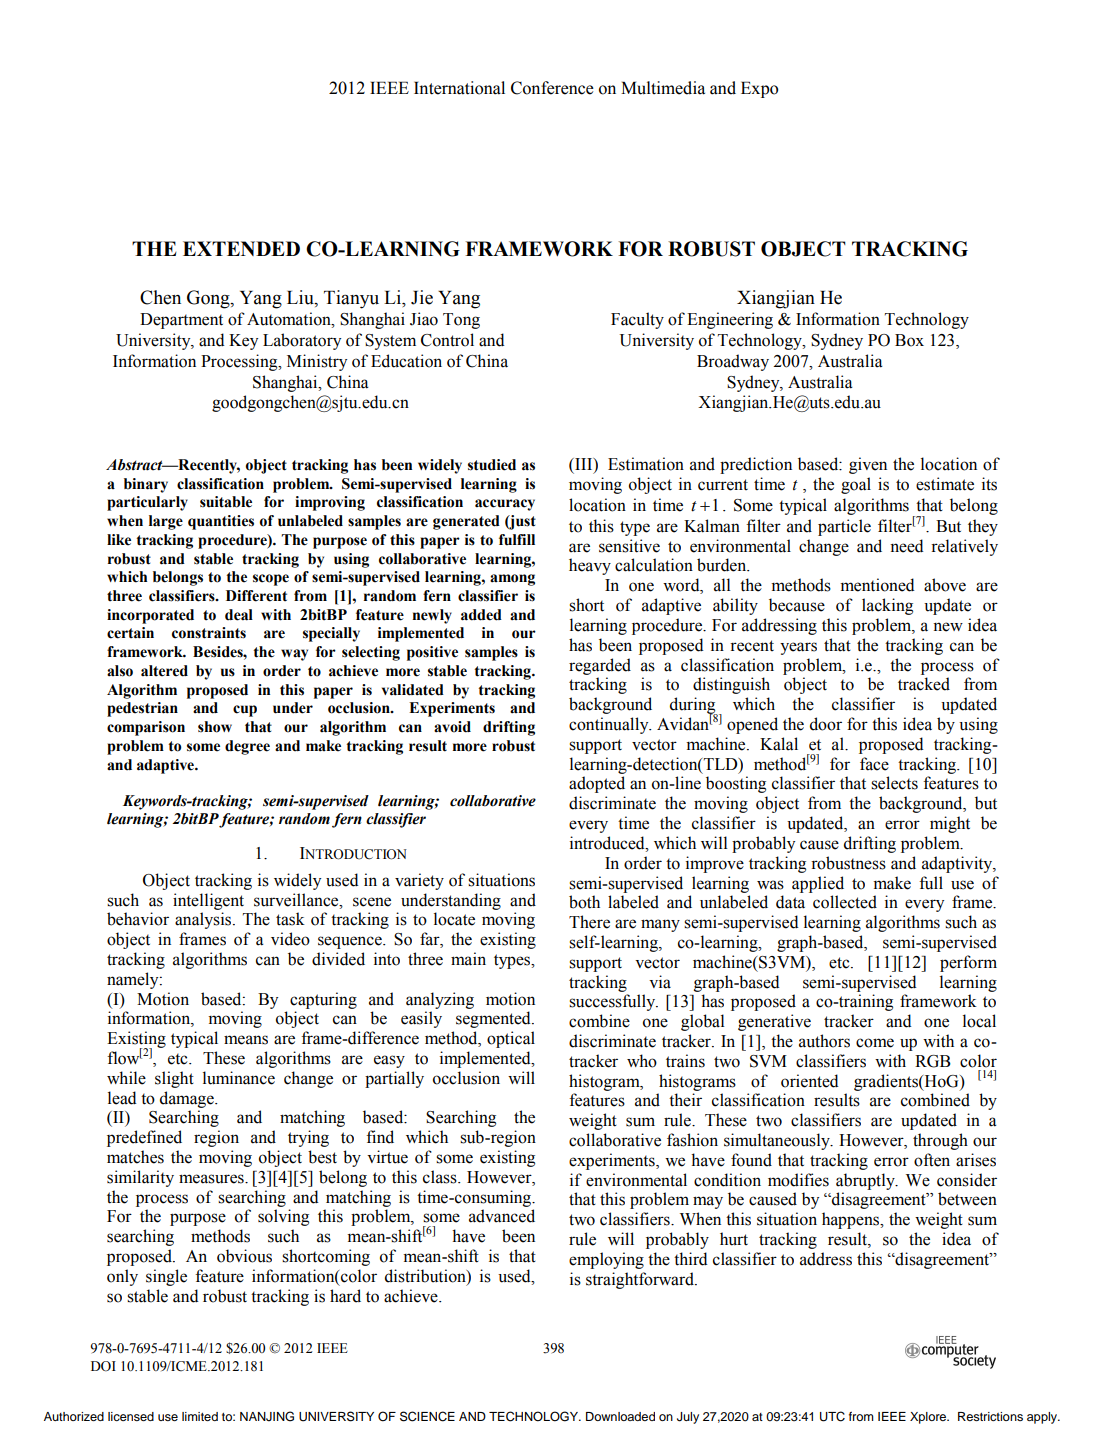  What do you see at coordinates (146, 485) in the screenshot?
I see `binary` at bounding box center [146, 485].
